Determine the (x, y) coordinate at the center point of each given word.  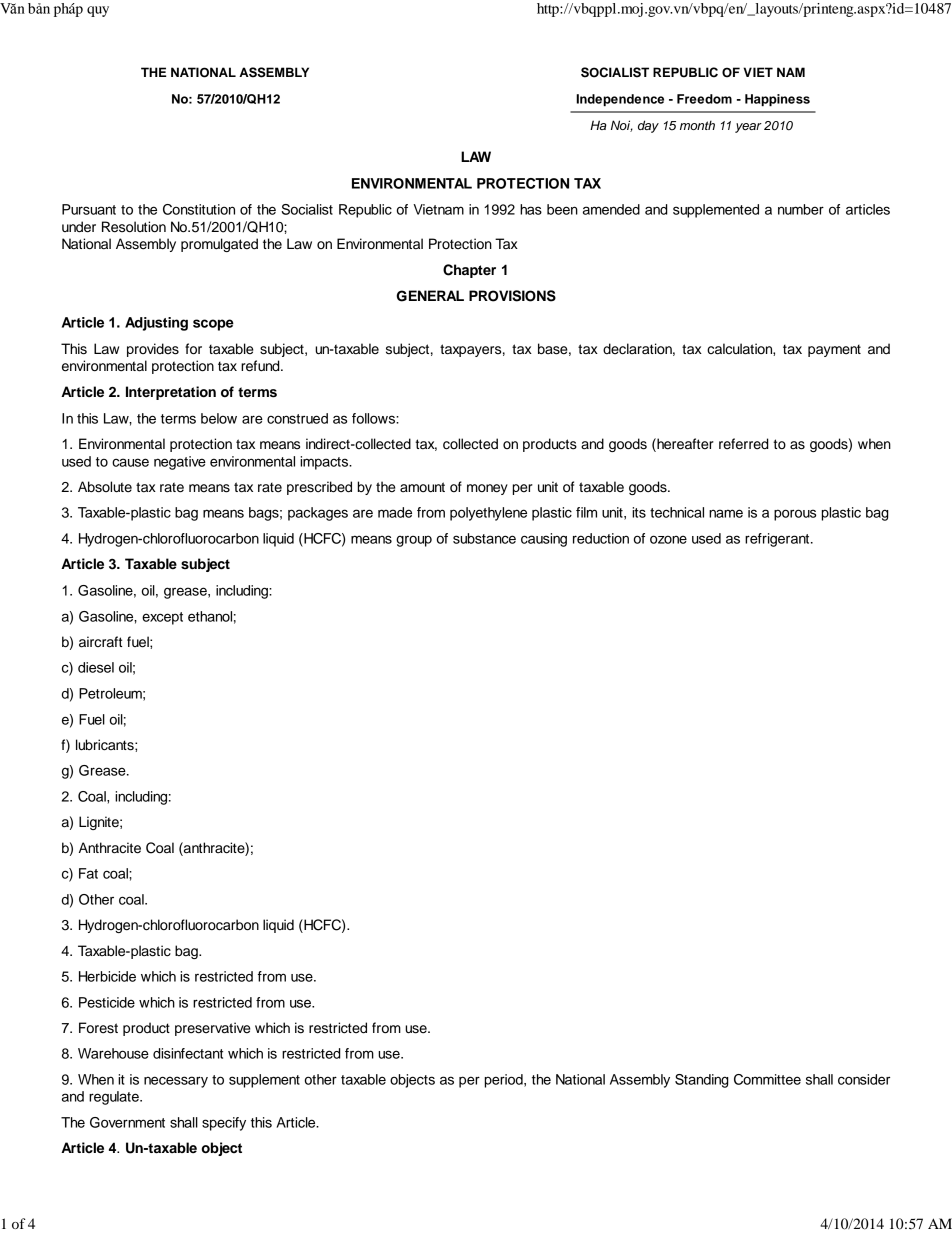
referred (744, 444)
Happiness (777, 100)
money (487, 489)
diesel (96, 667)
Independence (620, 100)
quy (98, 11)
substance (484, 538)
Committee (767, 1079)
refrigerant (778, 540)
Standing (702, 1081)
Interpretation (171, 393)
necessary (176, 1082)
